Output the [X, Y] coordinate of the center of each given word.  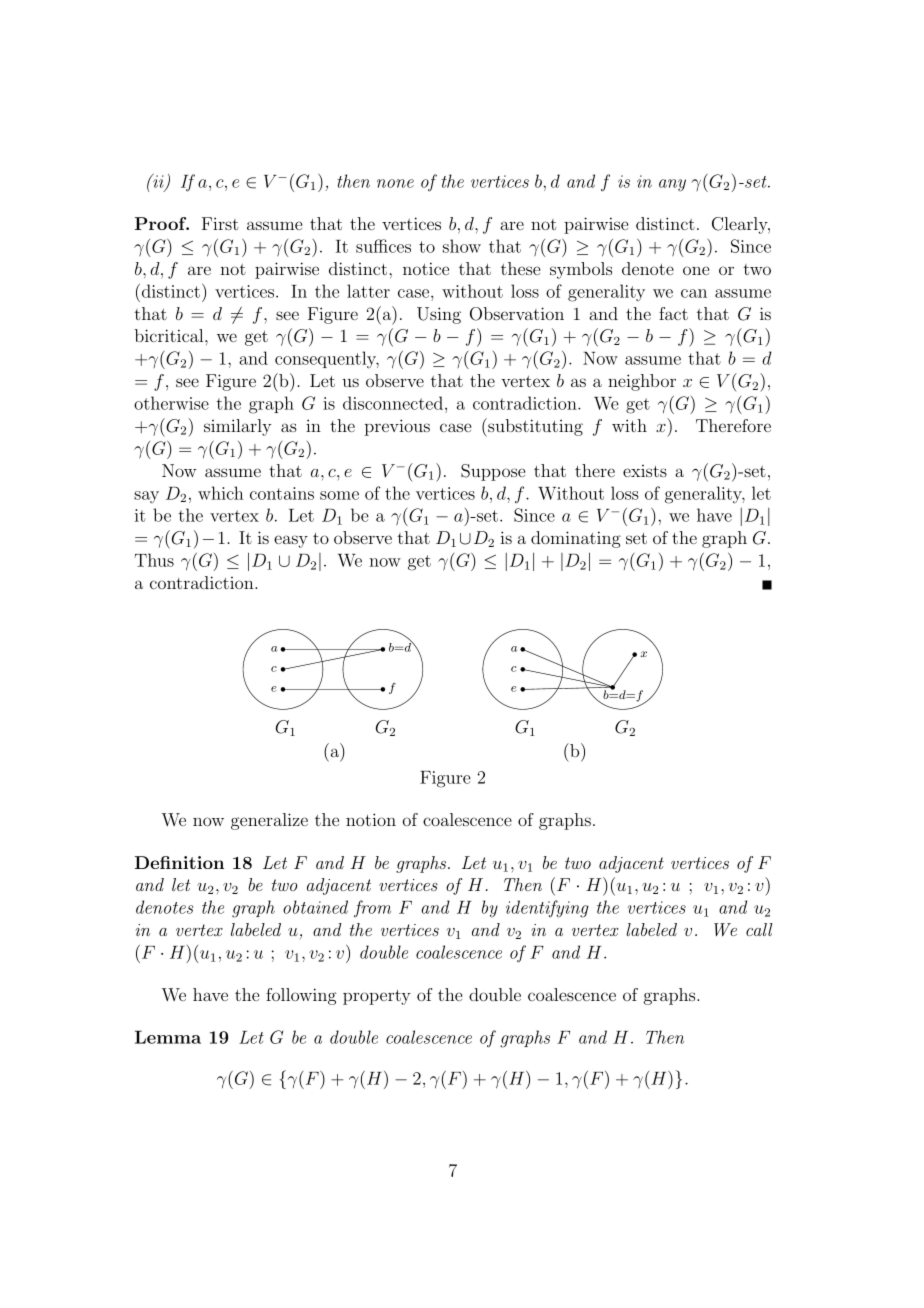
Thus [154, 560]
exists [645, 471]
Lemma [168, 1037]
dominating [576, 539]
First [220, 223]
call [759, 929]
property [377, 997]
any [672, 185]
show [462, 246]
